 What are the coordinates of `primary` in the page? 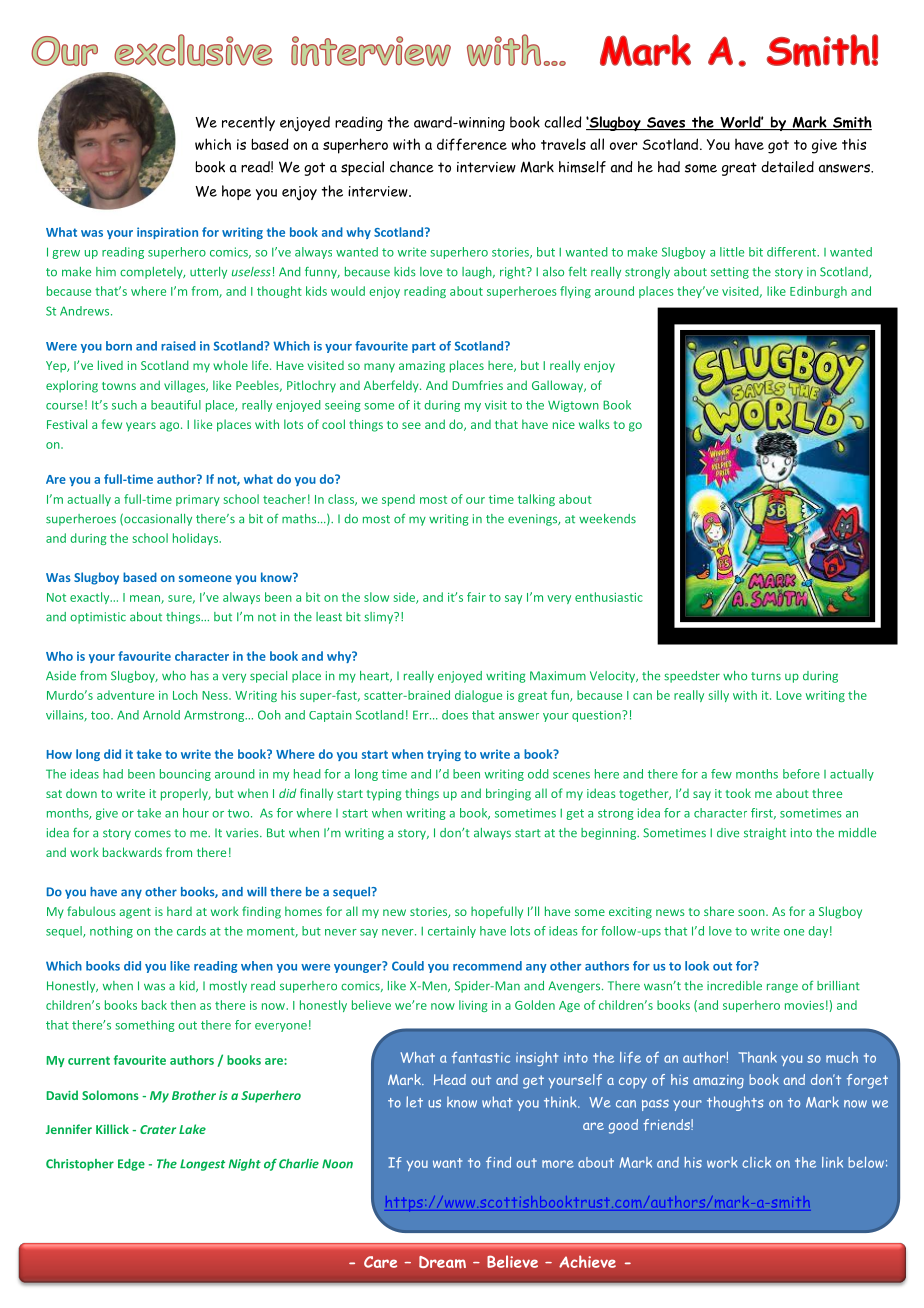 It's located at (198, 500).
